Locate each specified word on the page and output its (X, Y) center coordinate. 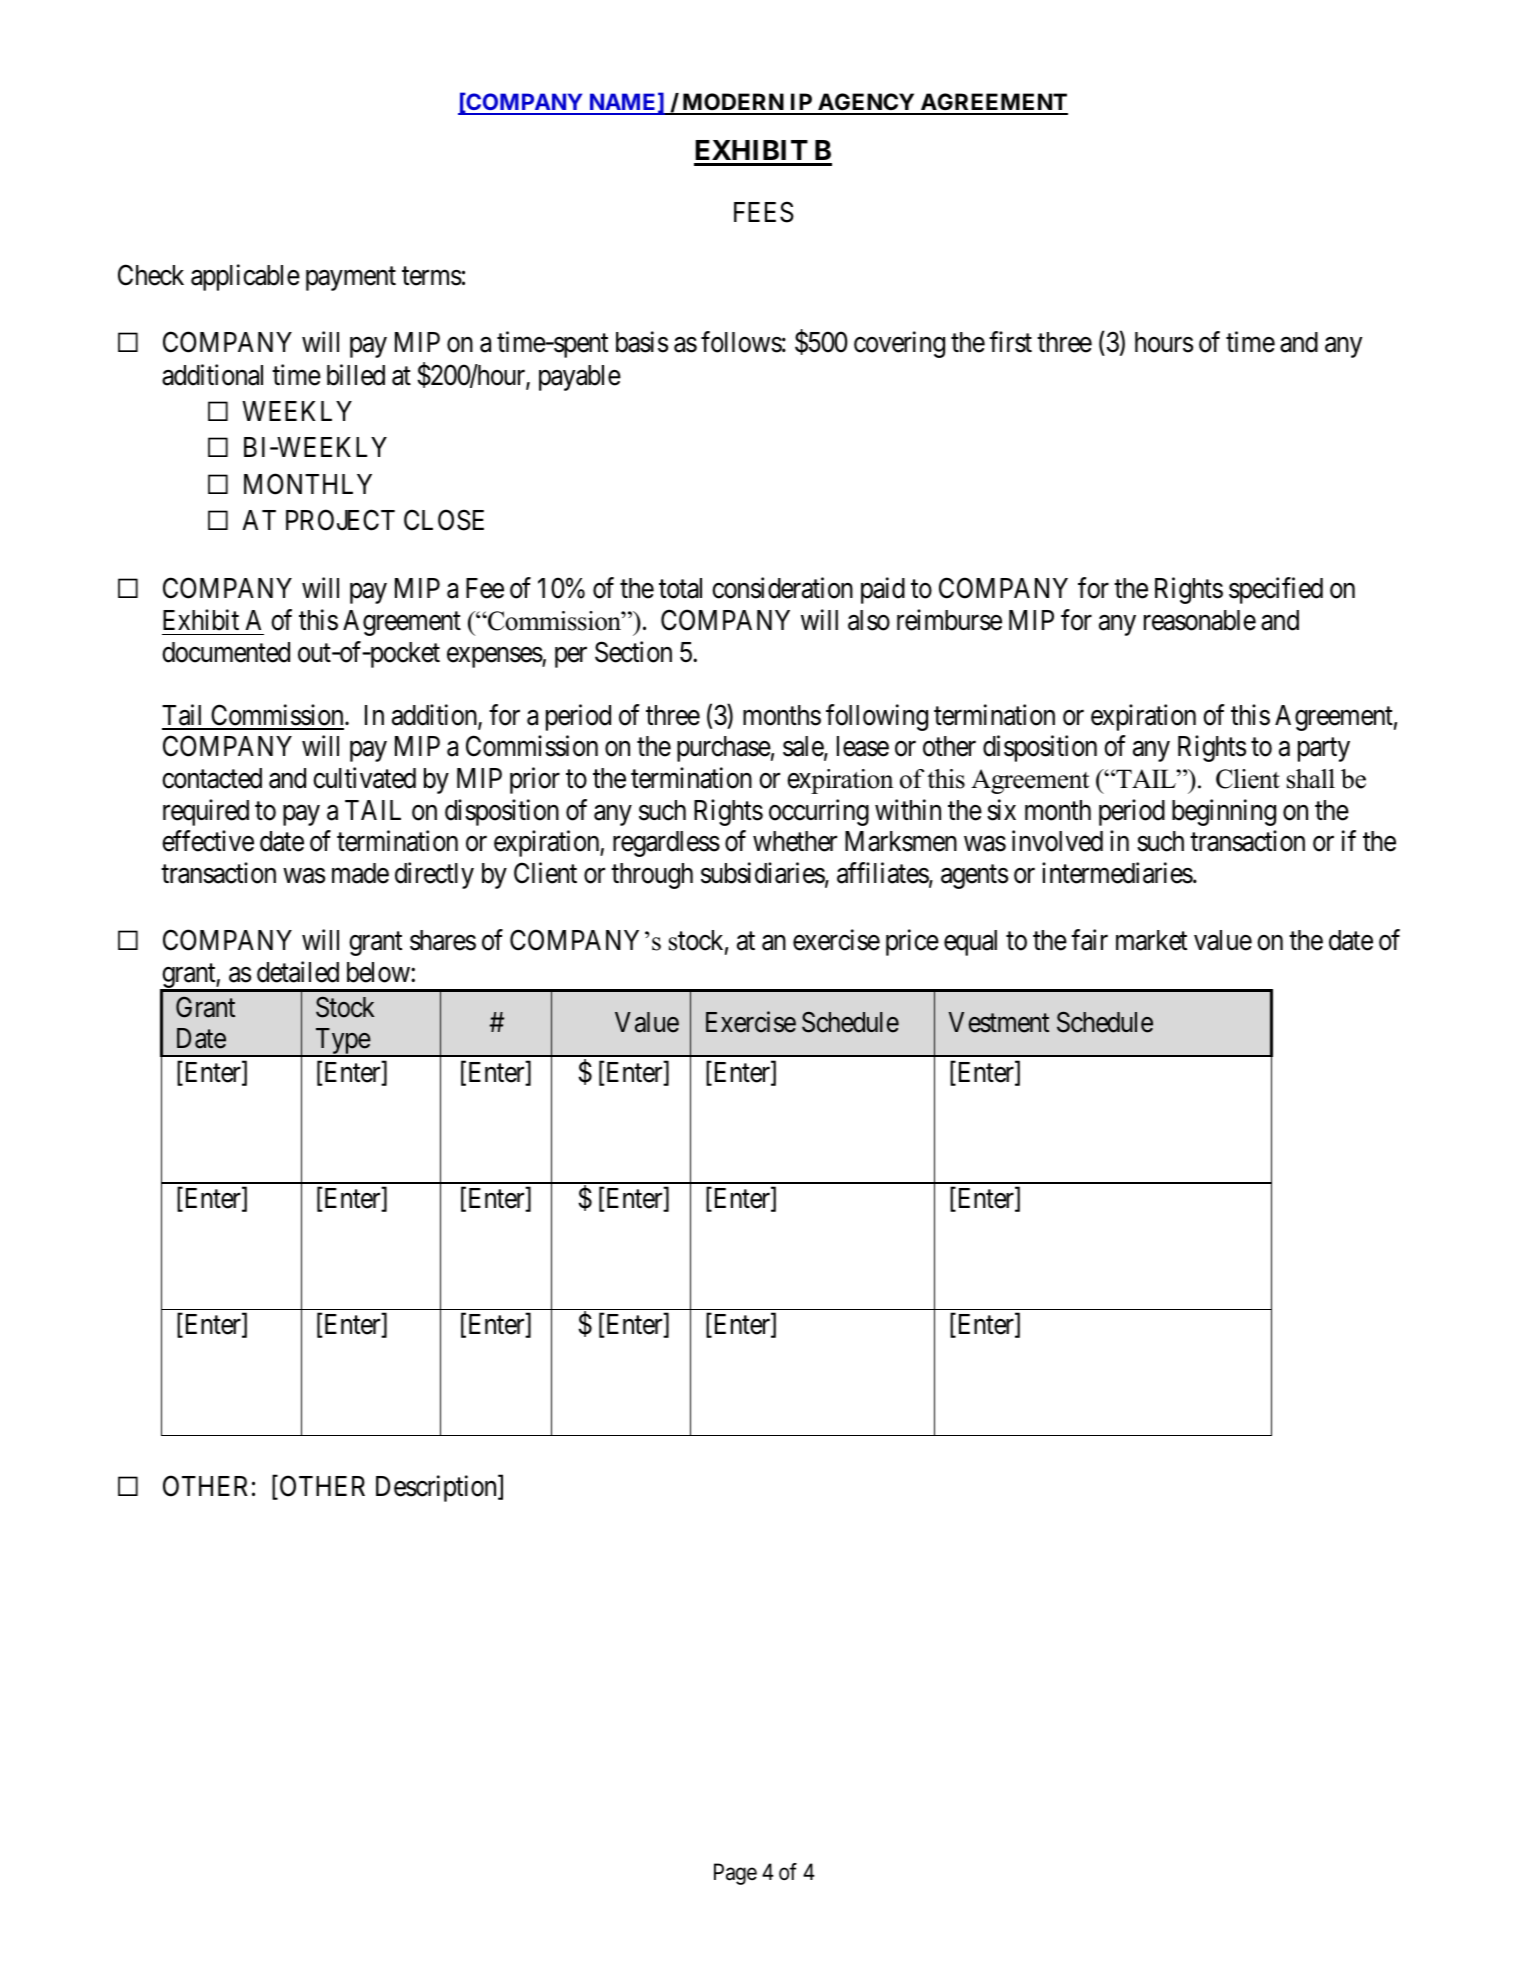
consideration (782, 588)
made (360, 873)
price (912, 942)
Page (735, 1874)
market (1151, 940)
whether (795, 841)
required (206, 812)
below (379, 972)
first (1010, 342)
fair (1089, 940)
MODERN (733, 103)
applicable (245, 278)
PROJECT (340, 520)
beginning (1224, 812)
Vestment (999, 1022)
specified (1276, 590)
